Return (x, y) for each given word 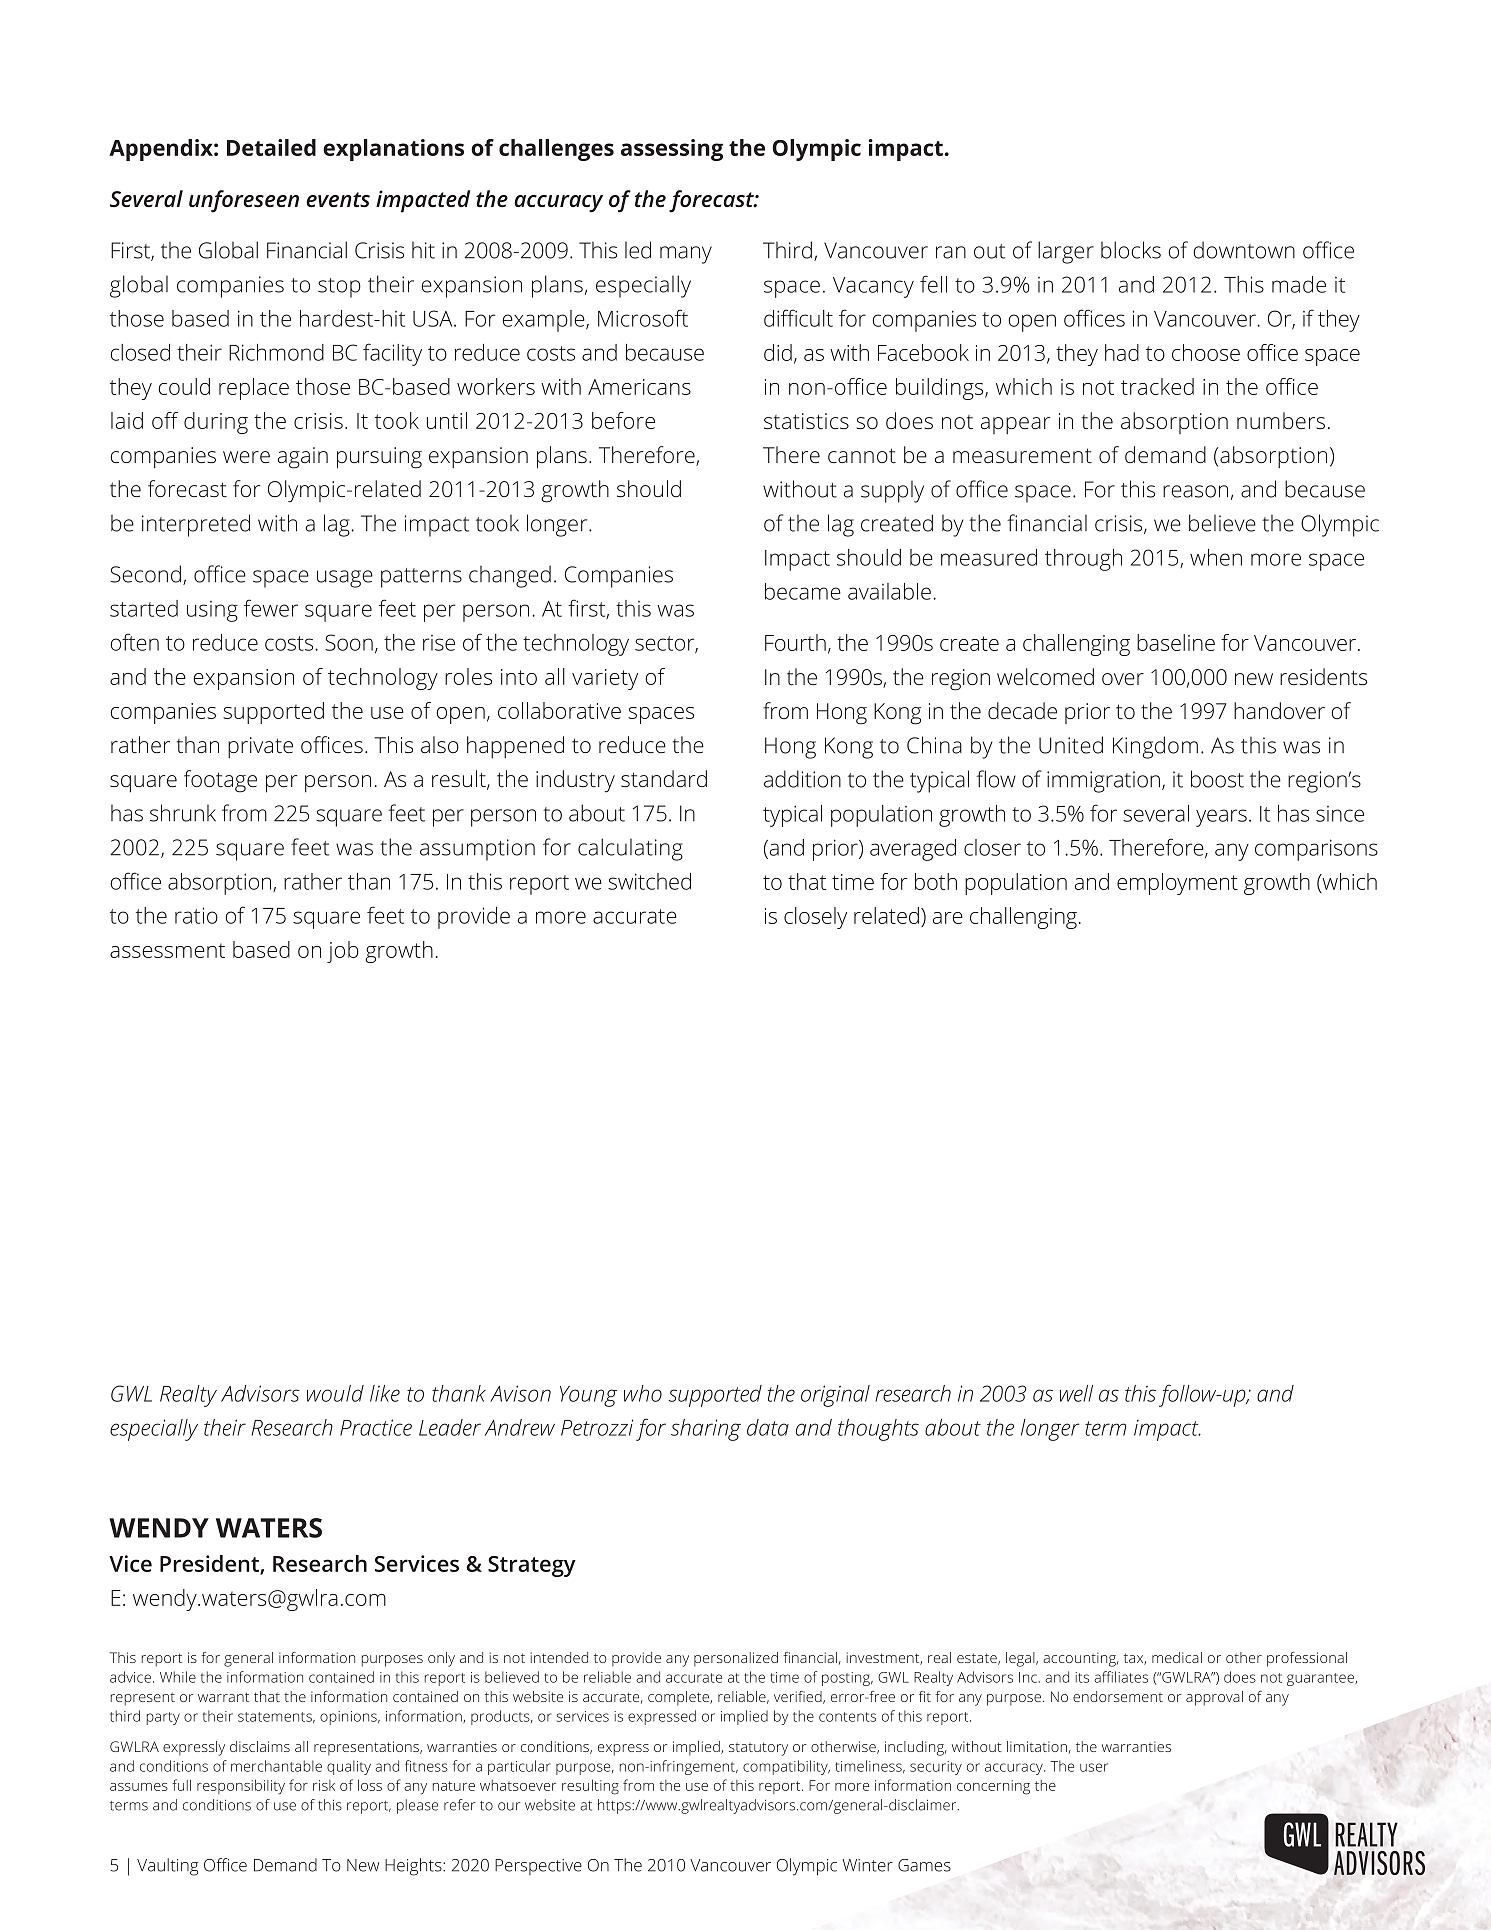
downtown (1244, 250)
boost (1217, 779)
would (335, 1393)
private (260, 747)
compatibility (786, 1767)
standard (664, 778)
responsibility (241, 1787)
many (686, 255)
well (1076, 1393)
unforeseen (244, 201)
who (643, 1393)
